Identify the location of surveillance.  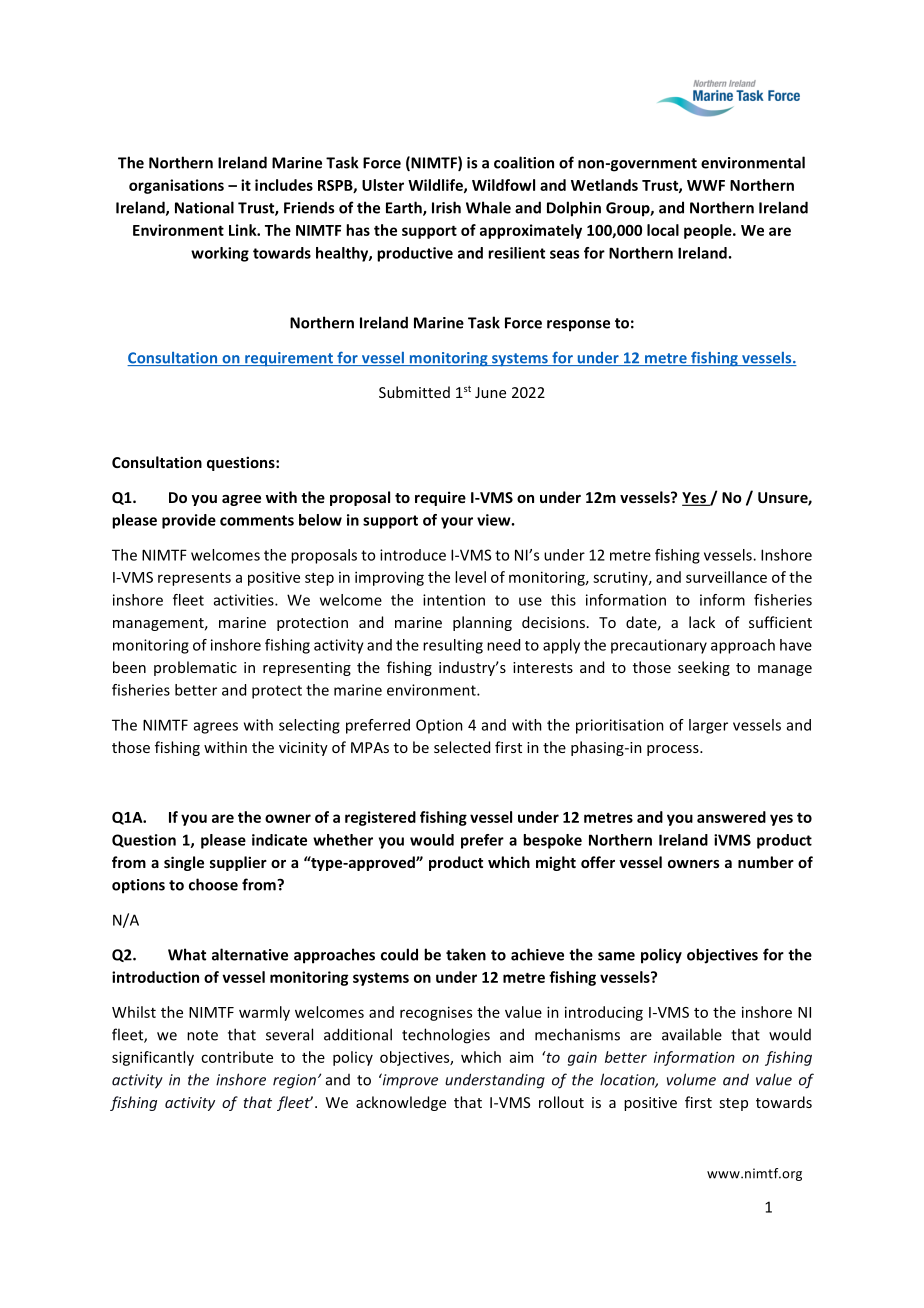
(726, 577).
